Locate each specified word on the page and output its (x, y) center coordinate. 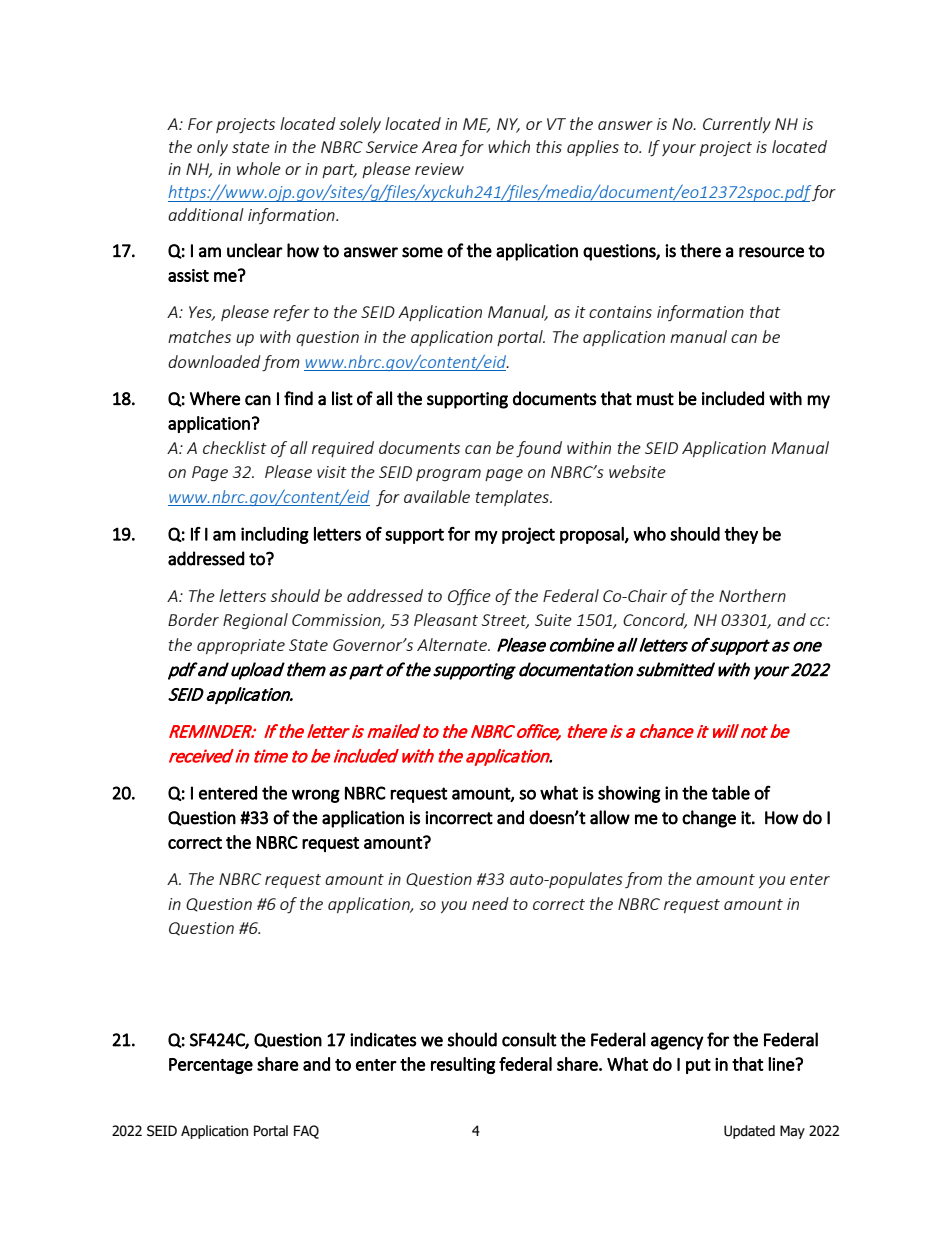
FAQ (306, 1132)
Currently (737, 125)
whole (259, 168)
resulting (463, 1065)
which (509, 146)
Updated (749, 1132)
